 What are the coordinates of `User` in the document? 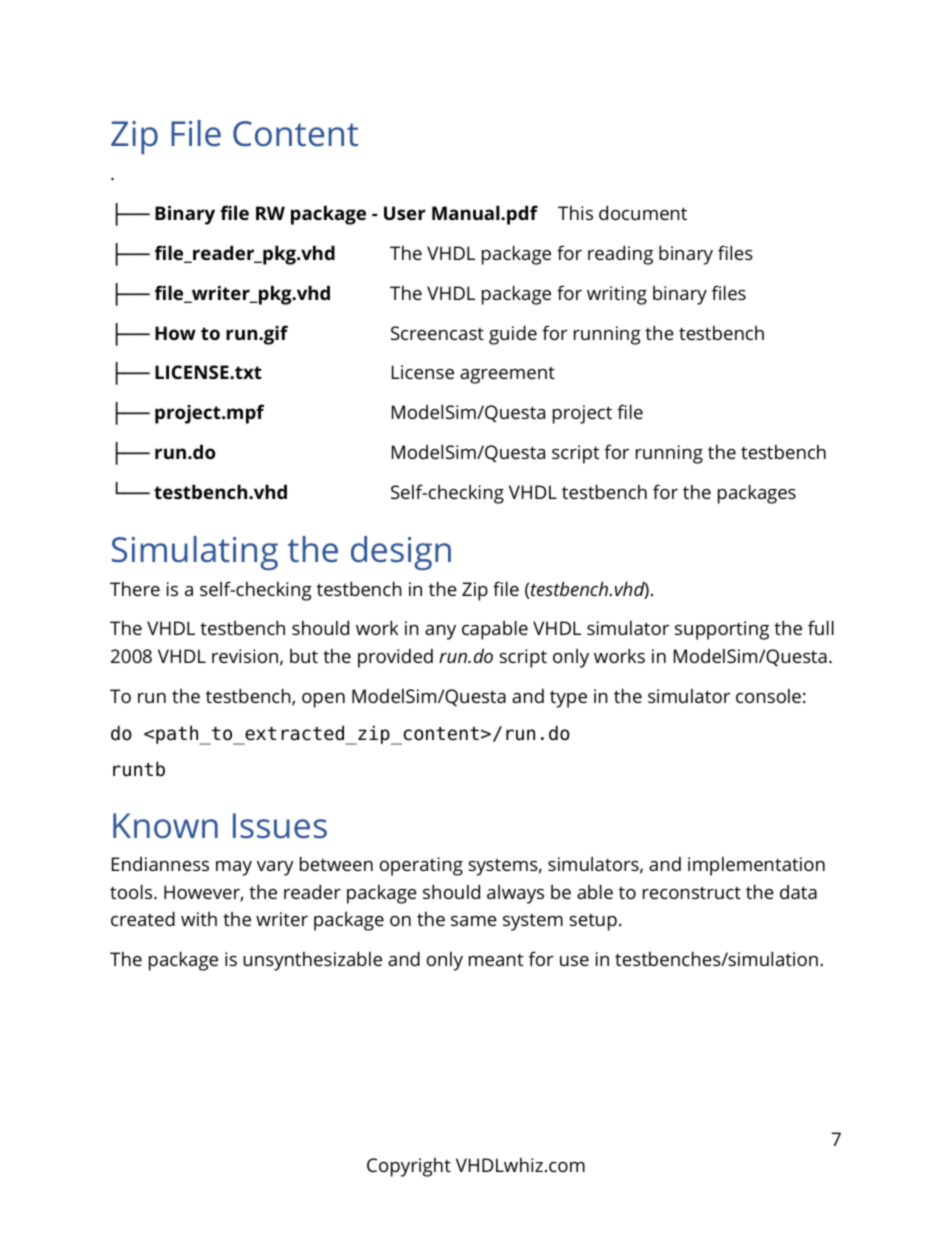 It's located at (405, 213).
